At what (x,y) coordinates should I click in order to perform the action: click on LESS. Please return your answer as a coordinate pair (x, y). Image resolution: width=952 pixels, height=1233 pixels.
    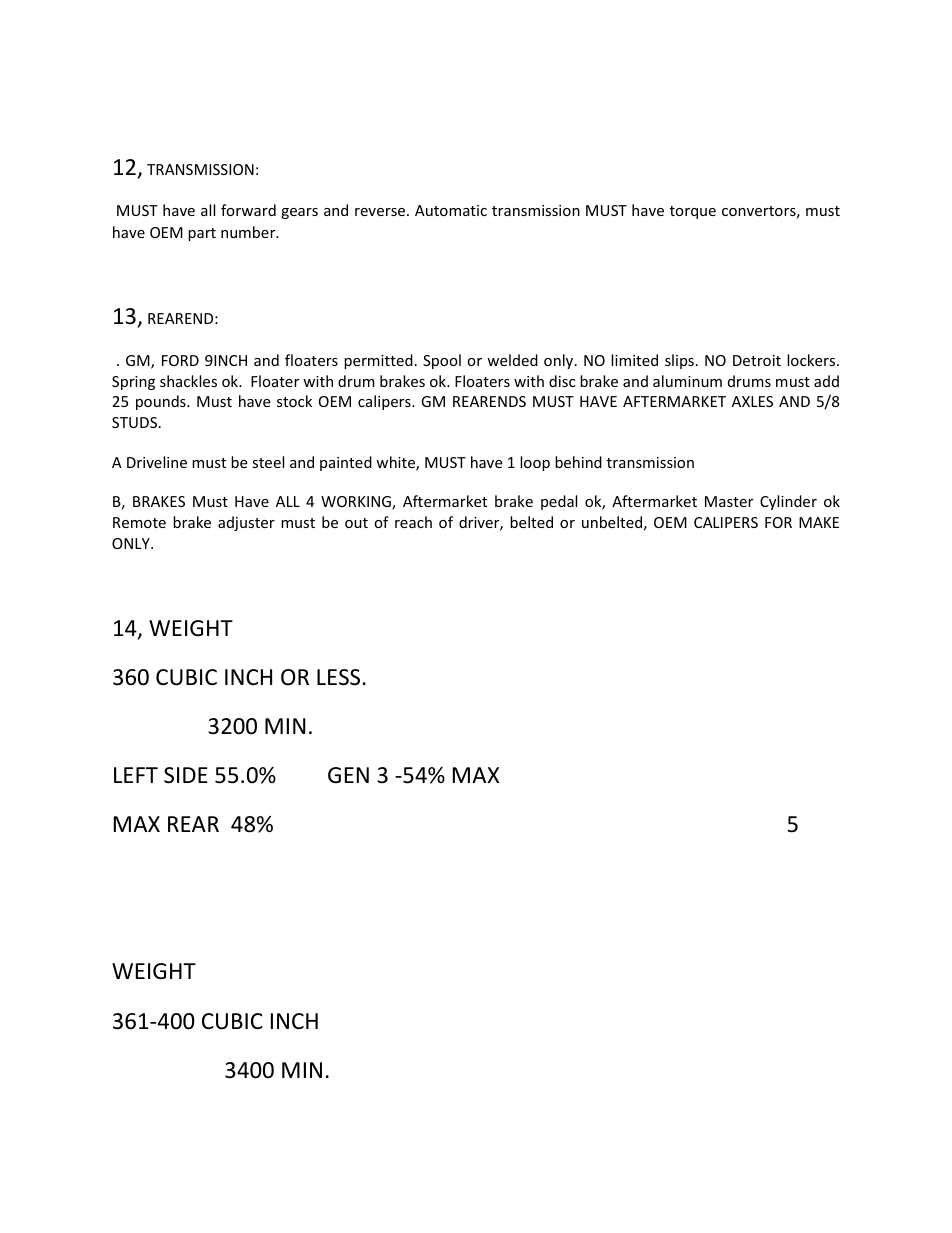
    Looking at the image, I should click on (338, 677).
